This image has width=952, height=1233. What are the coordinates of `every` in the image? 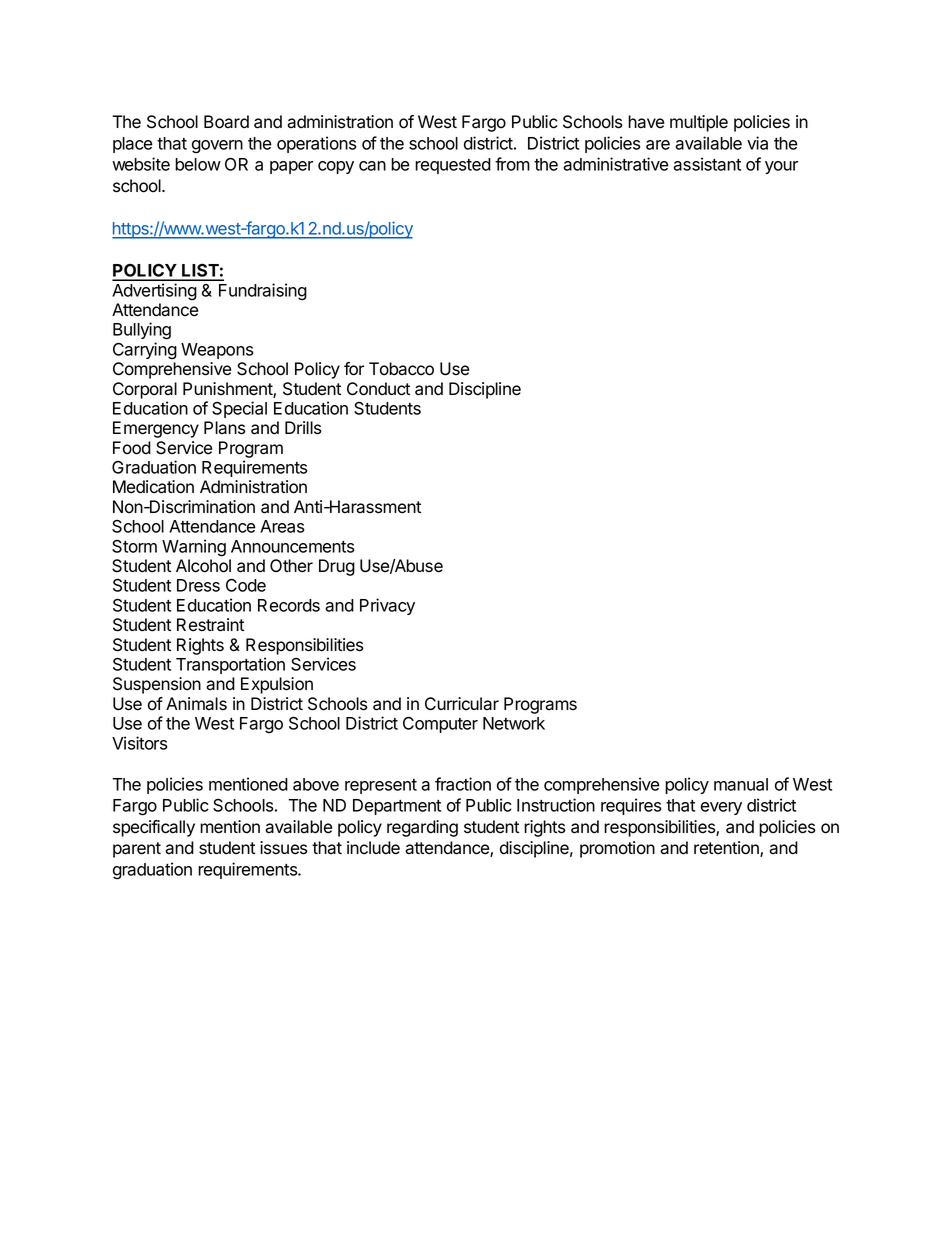 It's located at (721, 808).
